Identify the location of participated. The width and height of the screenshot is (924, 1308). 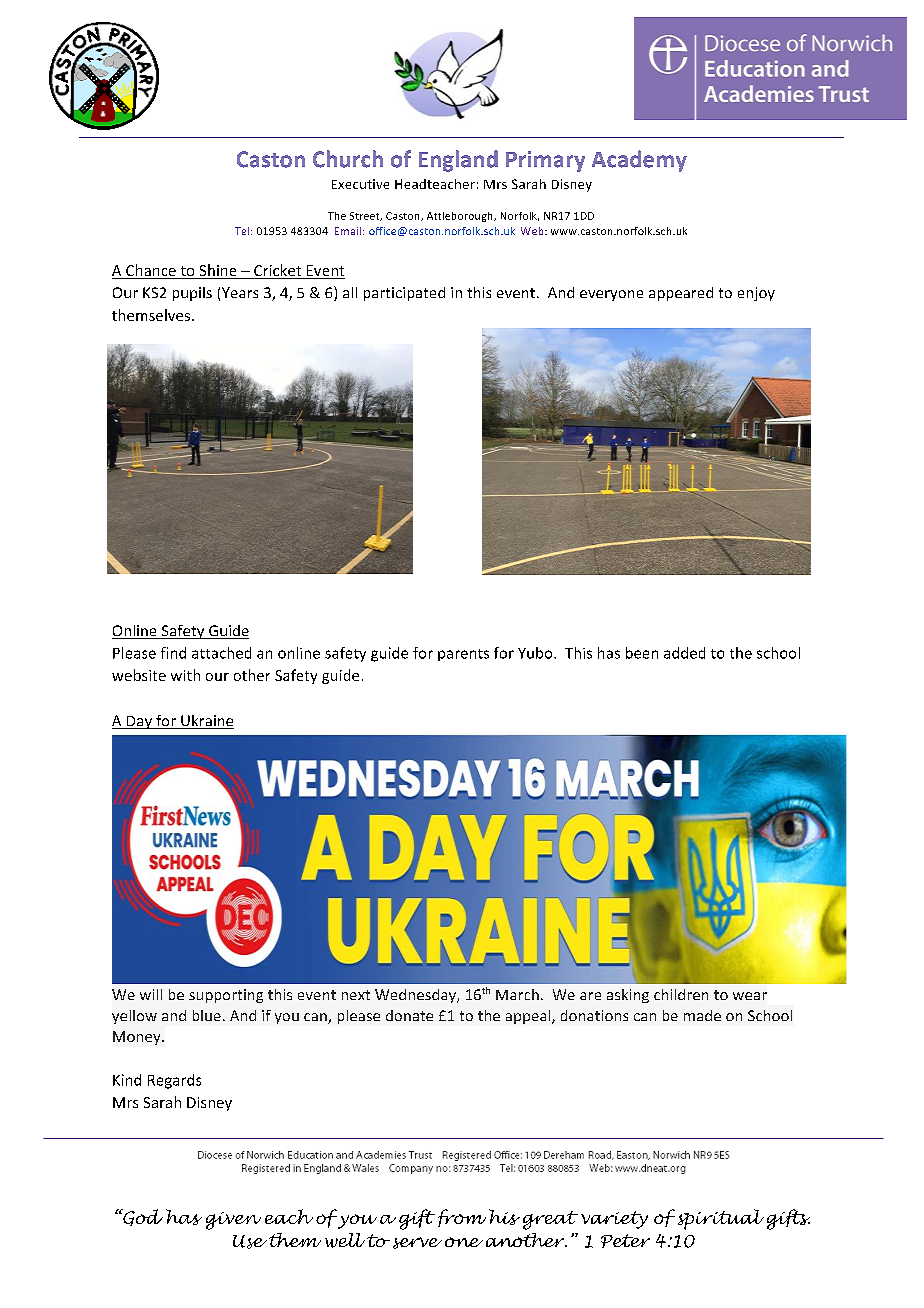
(404, 294).
